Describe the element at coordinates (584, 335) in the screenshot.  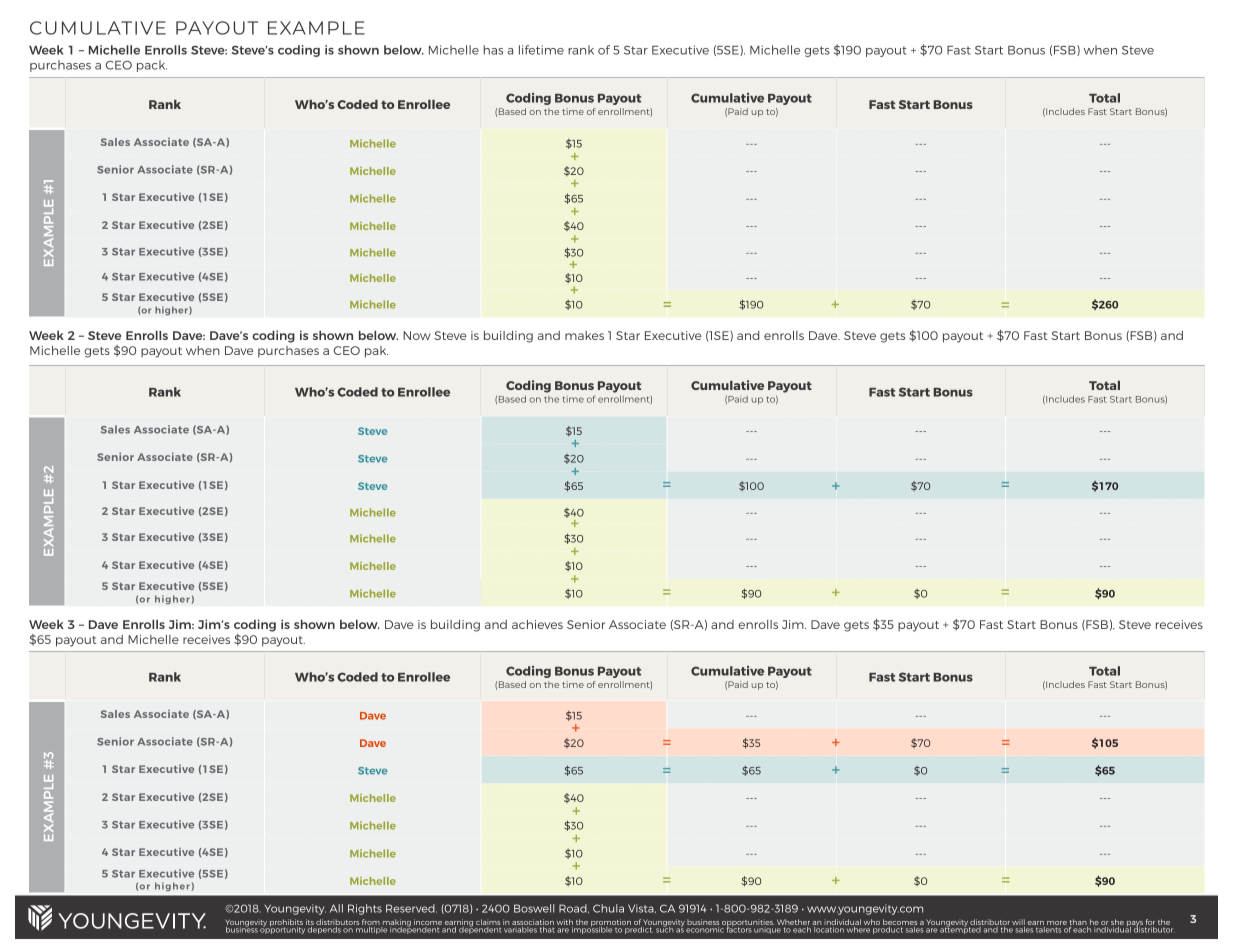
I see `makes` at that location.
